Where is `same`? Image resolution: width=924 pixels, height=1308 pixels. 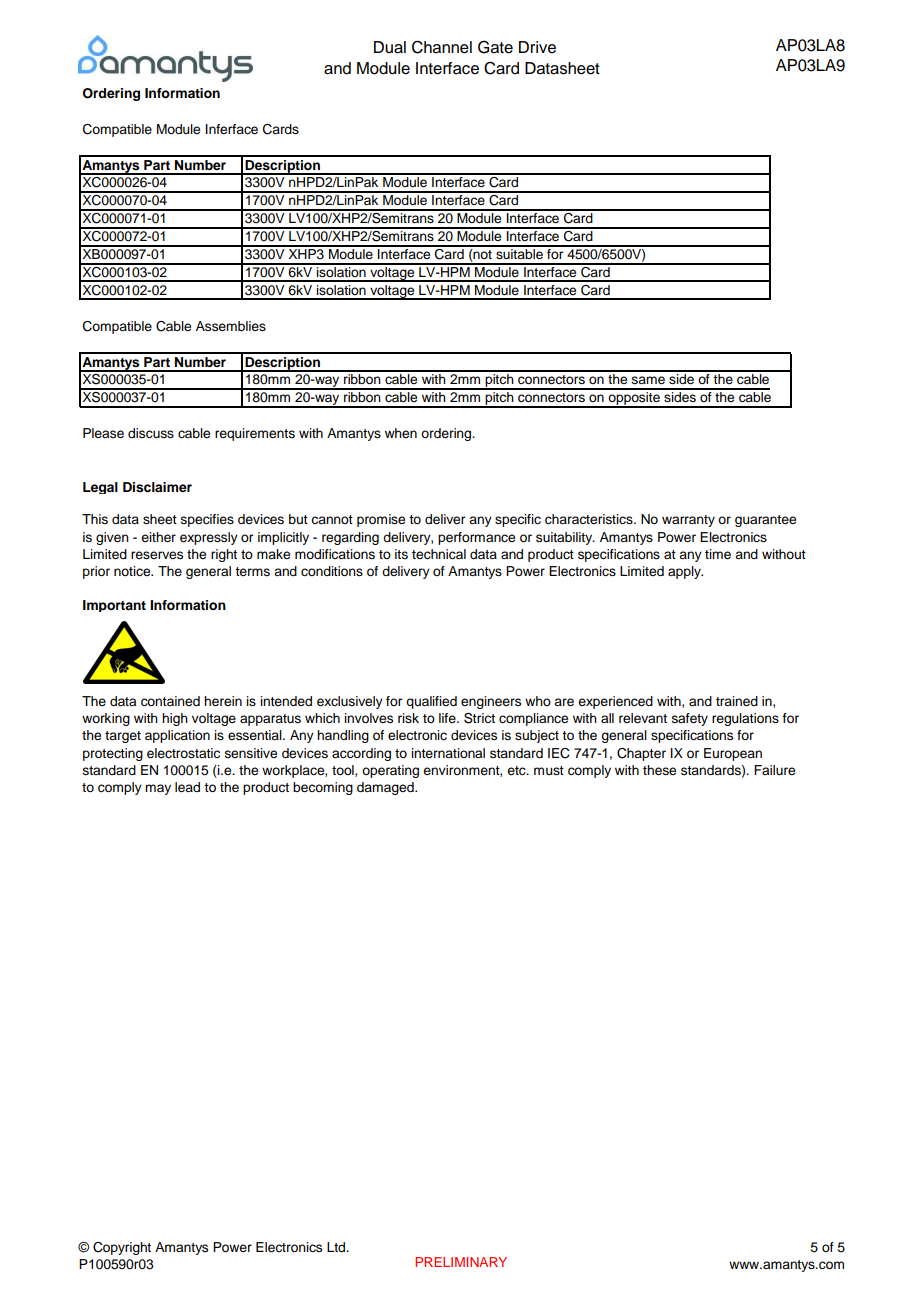 same is located at coordinates (648, 380).
